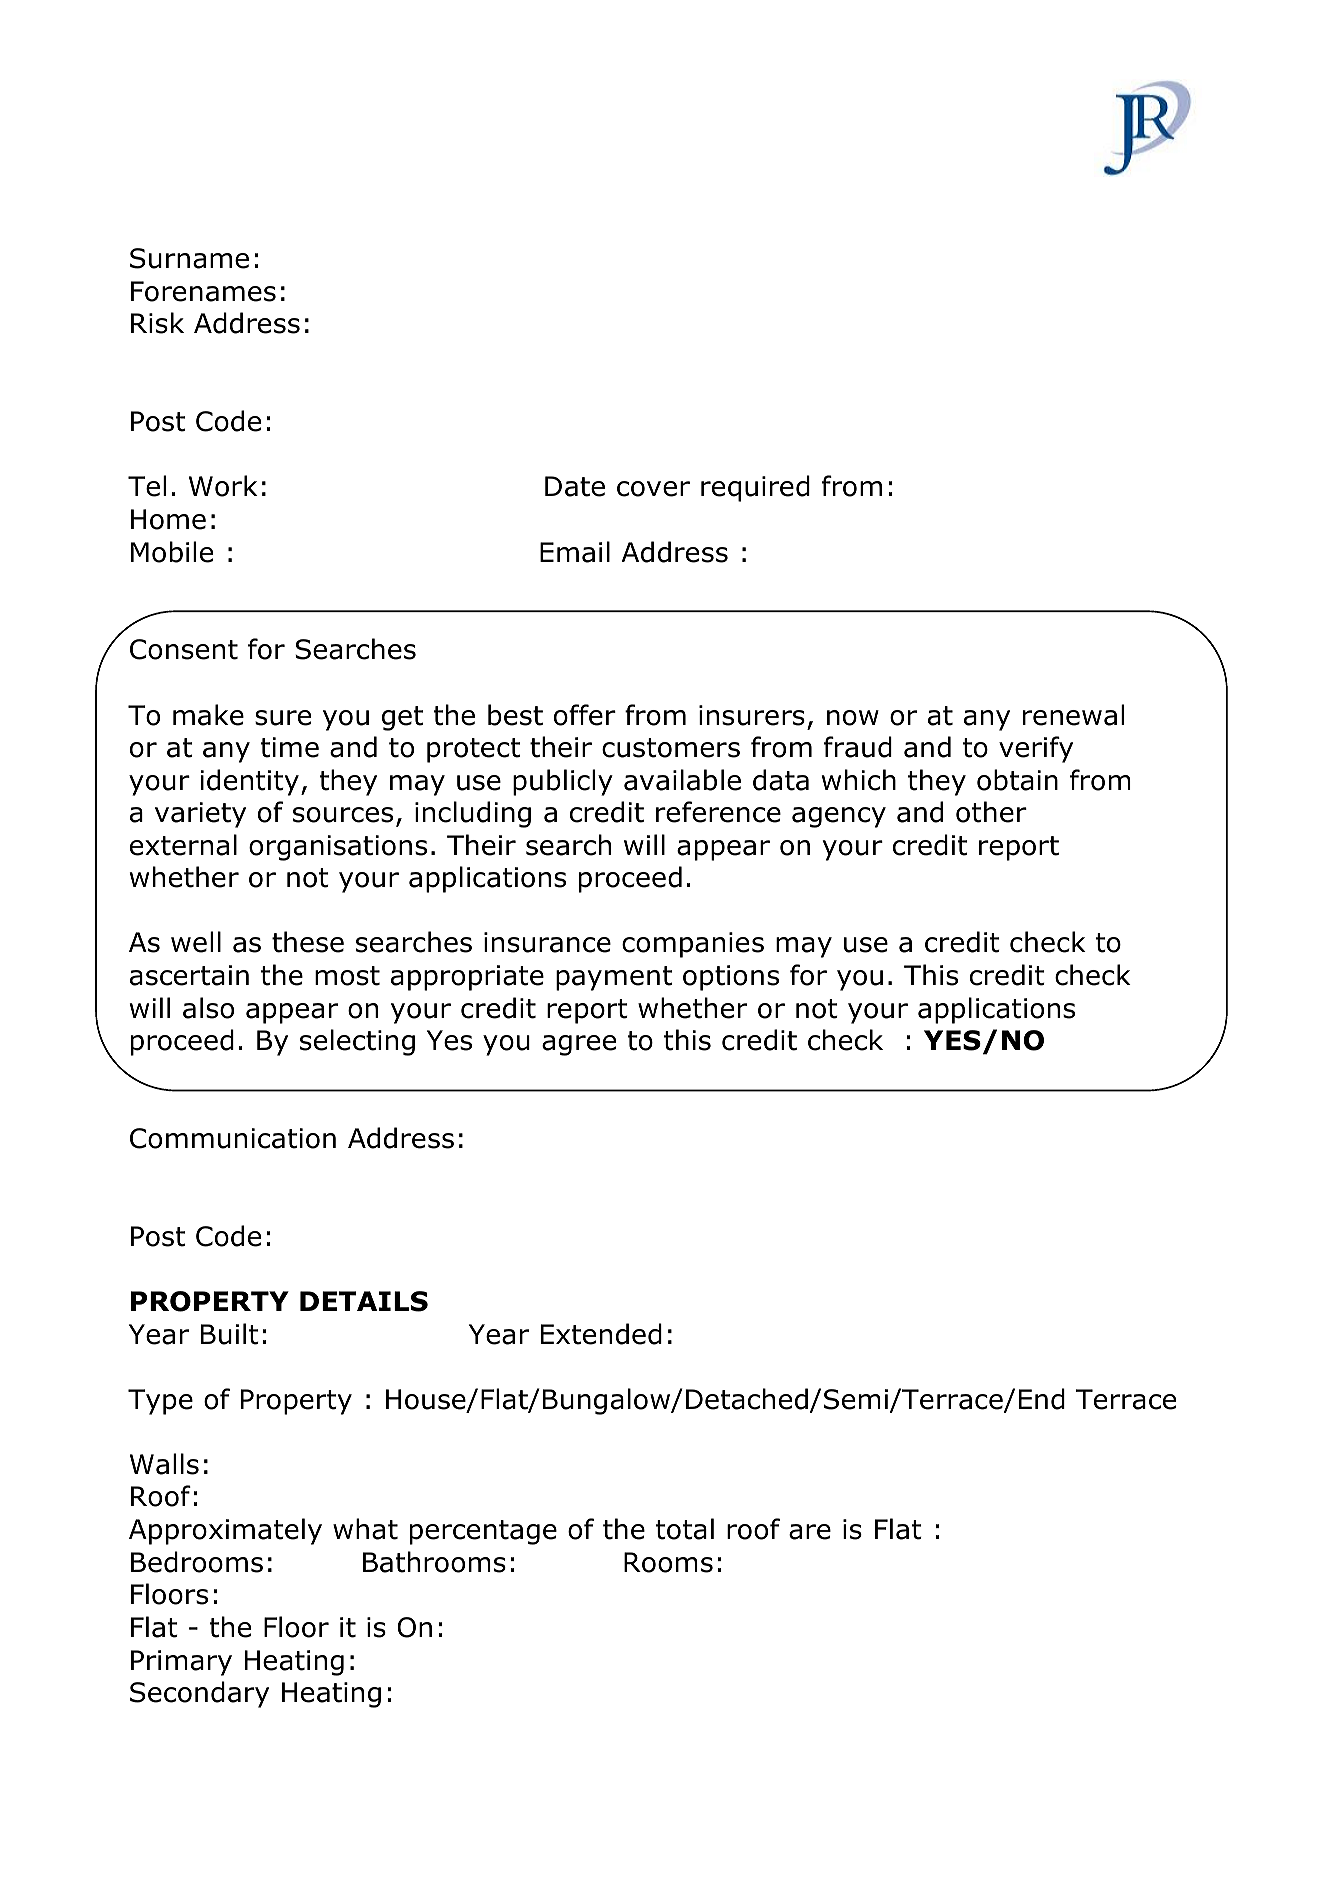 The width and height of the image is (1330, 1881). I want to click on these, so click(308, 942).
